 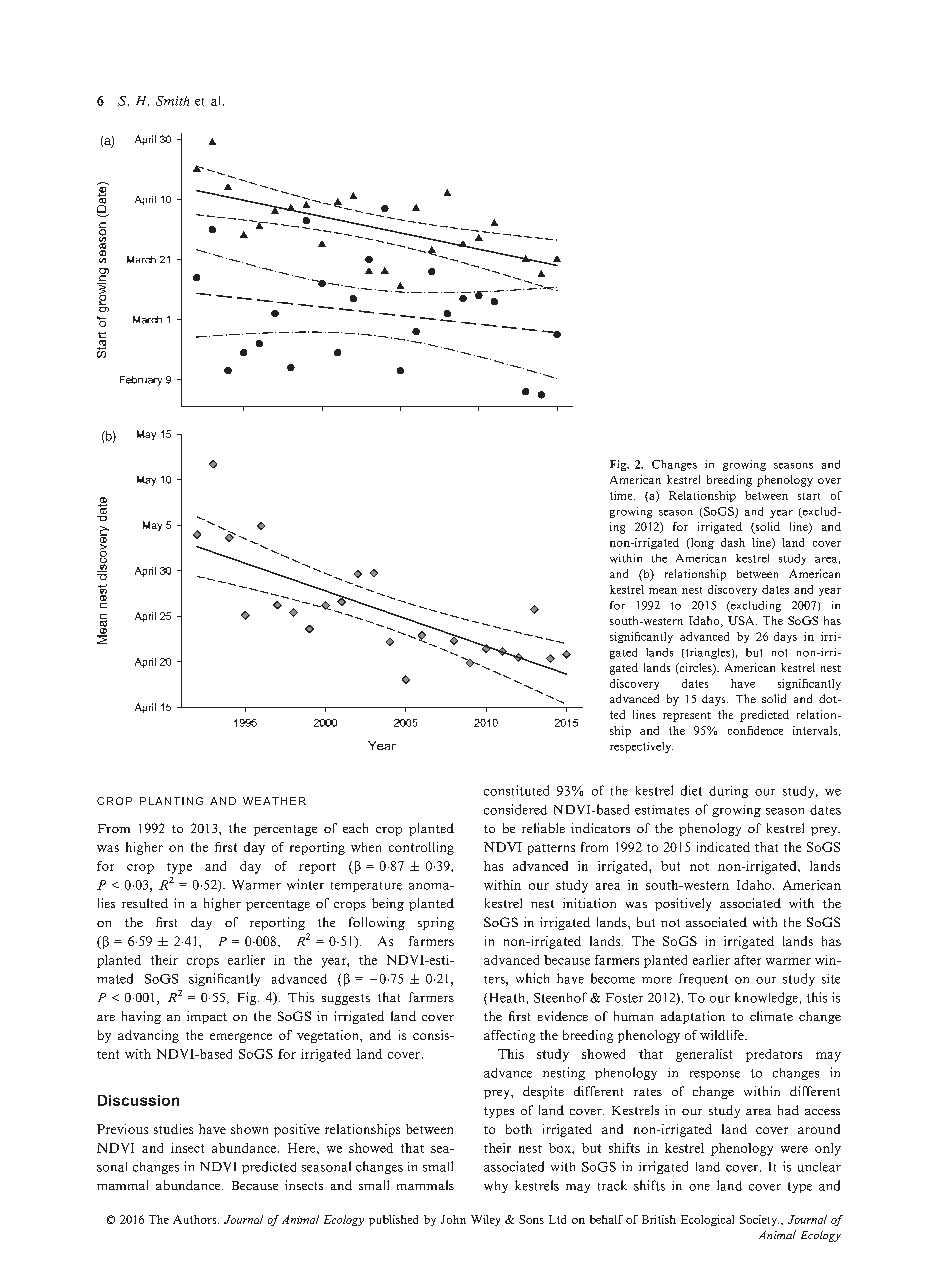 What do you see at coordinates (171, 801) in the page?
I see `planting` at bounding box center [171, 801].
